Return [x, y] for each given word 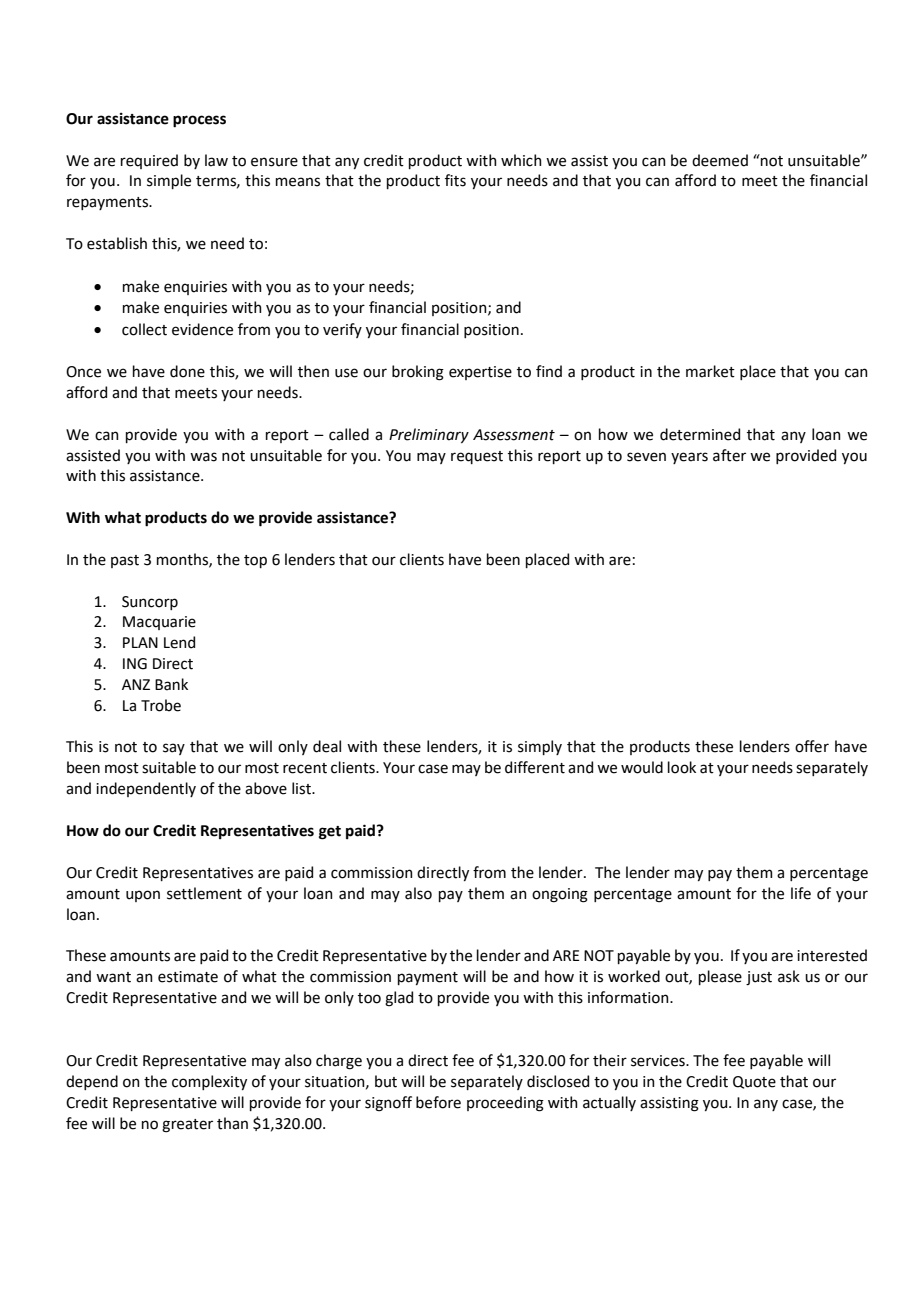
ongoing [560, 895]
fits [455, 180]
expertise [480, 373]
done [187, 371]
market [710, 371]
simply [540, 747]
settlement [204, 893]
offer [812, 746]
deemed [720, 160]
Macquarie [159, 623]
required [149, 161]
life [801, 893]
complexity [209, 1082]
